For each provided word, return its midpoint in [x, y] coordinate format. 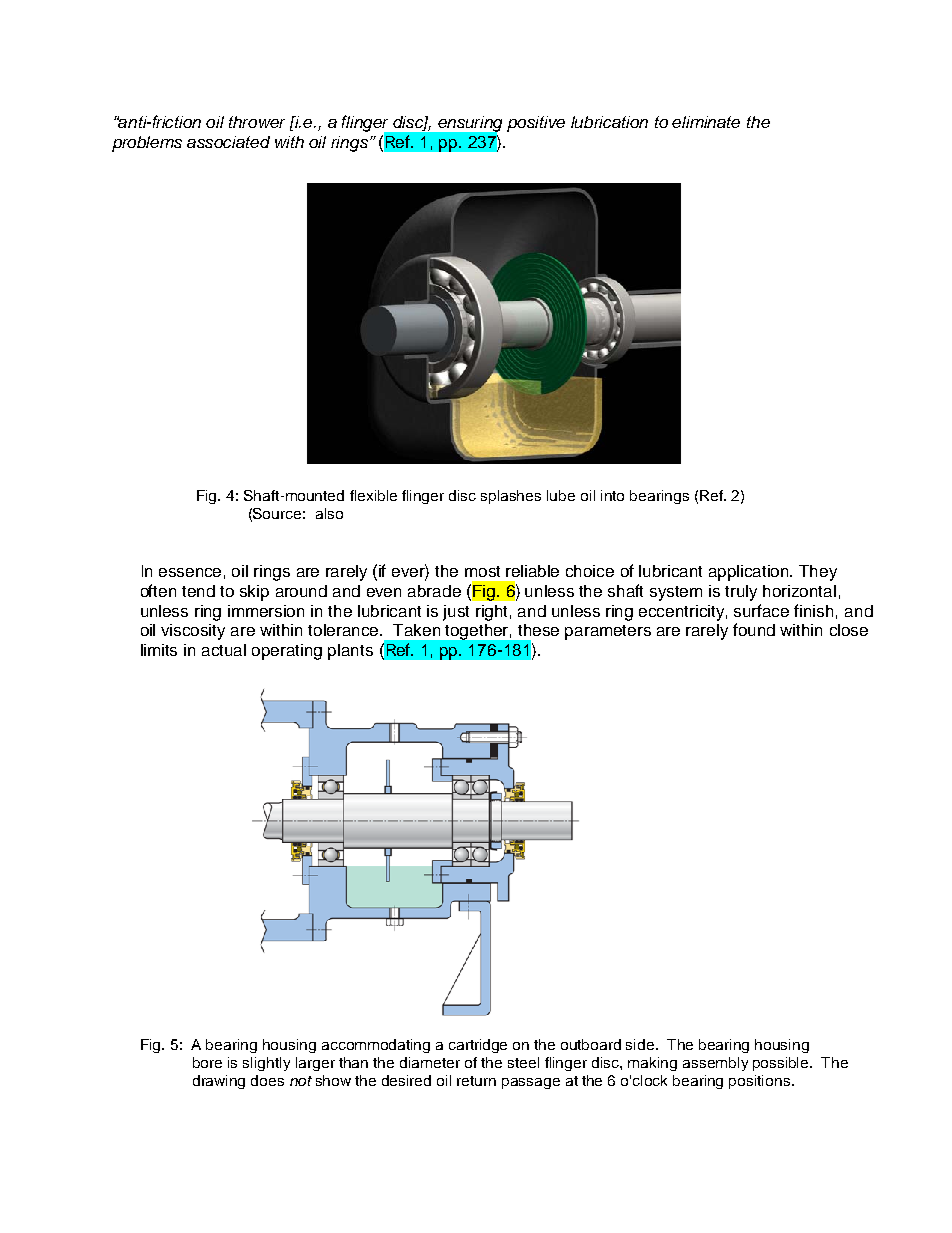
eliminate [706, 122]
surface [761, 610]
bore [207, 1062]
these [538, 630]
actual [224, 650]
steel [523, 1062]
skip [254, 593]
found [754, 629]
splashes [511, 497]
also [329, 513]
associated [228, 142]
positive [536, 124]
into [612, 495]
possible [782, 1064]
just [456, 613]
